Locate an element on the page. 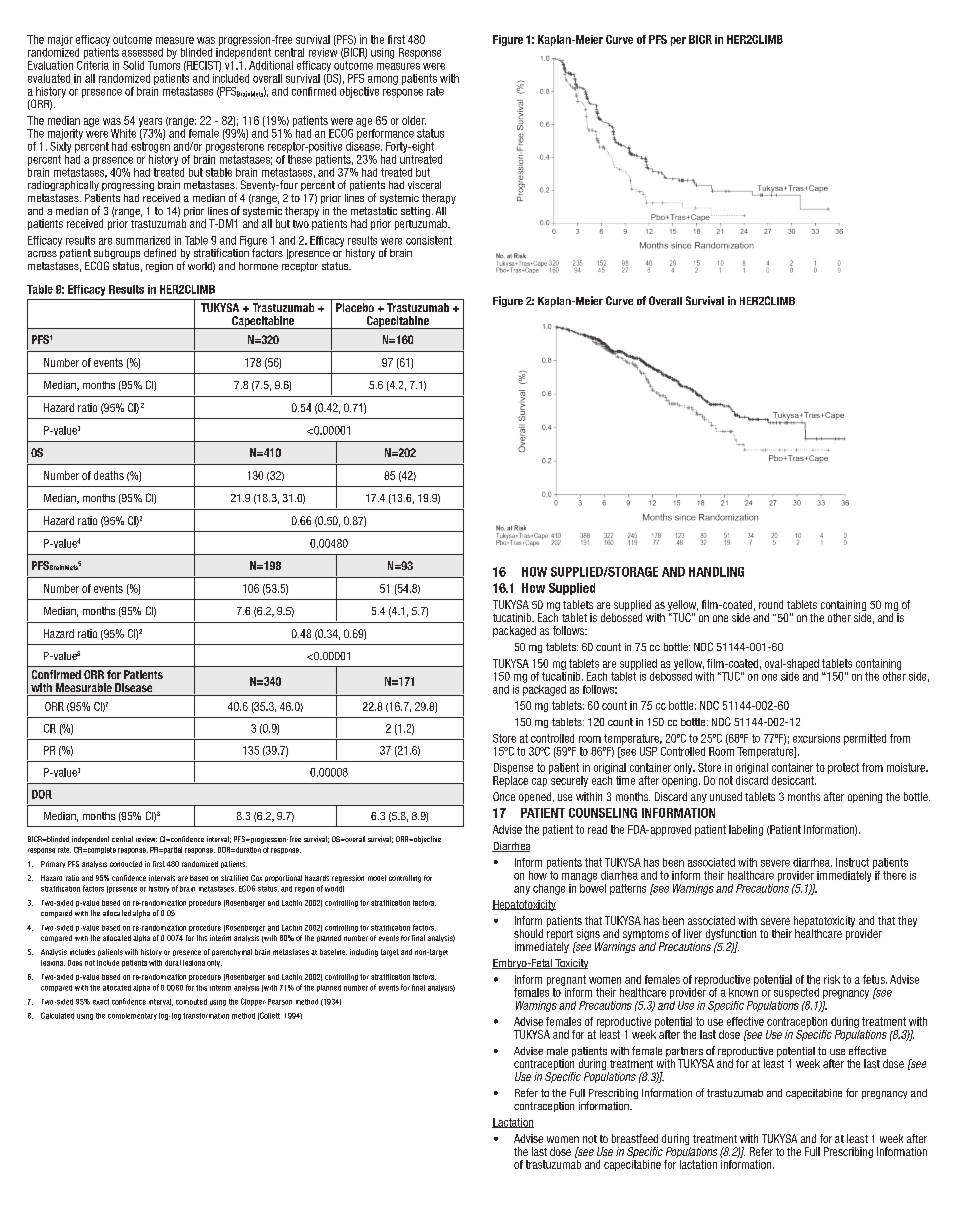  suspected is located at coordinates (796, 993).
